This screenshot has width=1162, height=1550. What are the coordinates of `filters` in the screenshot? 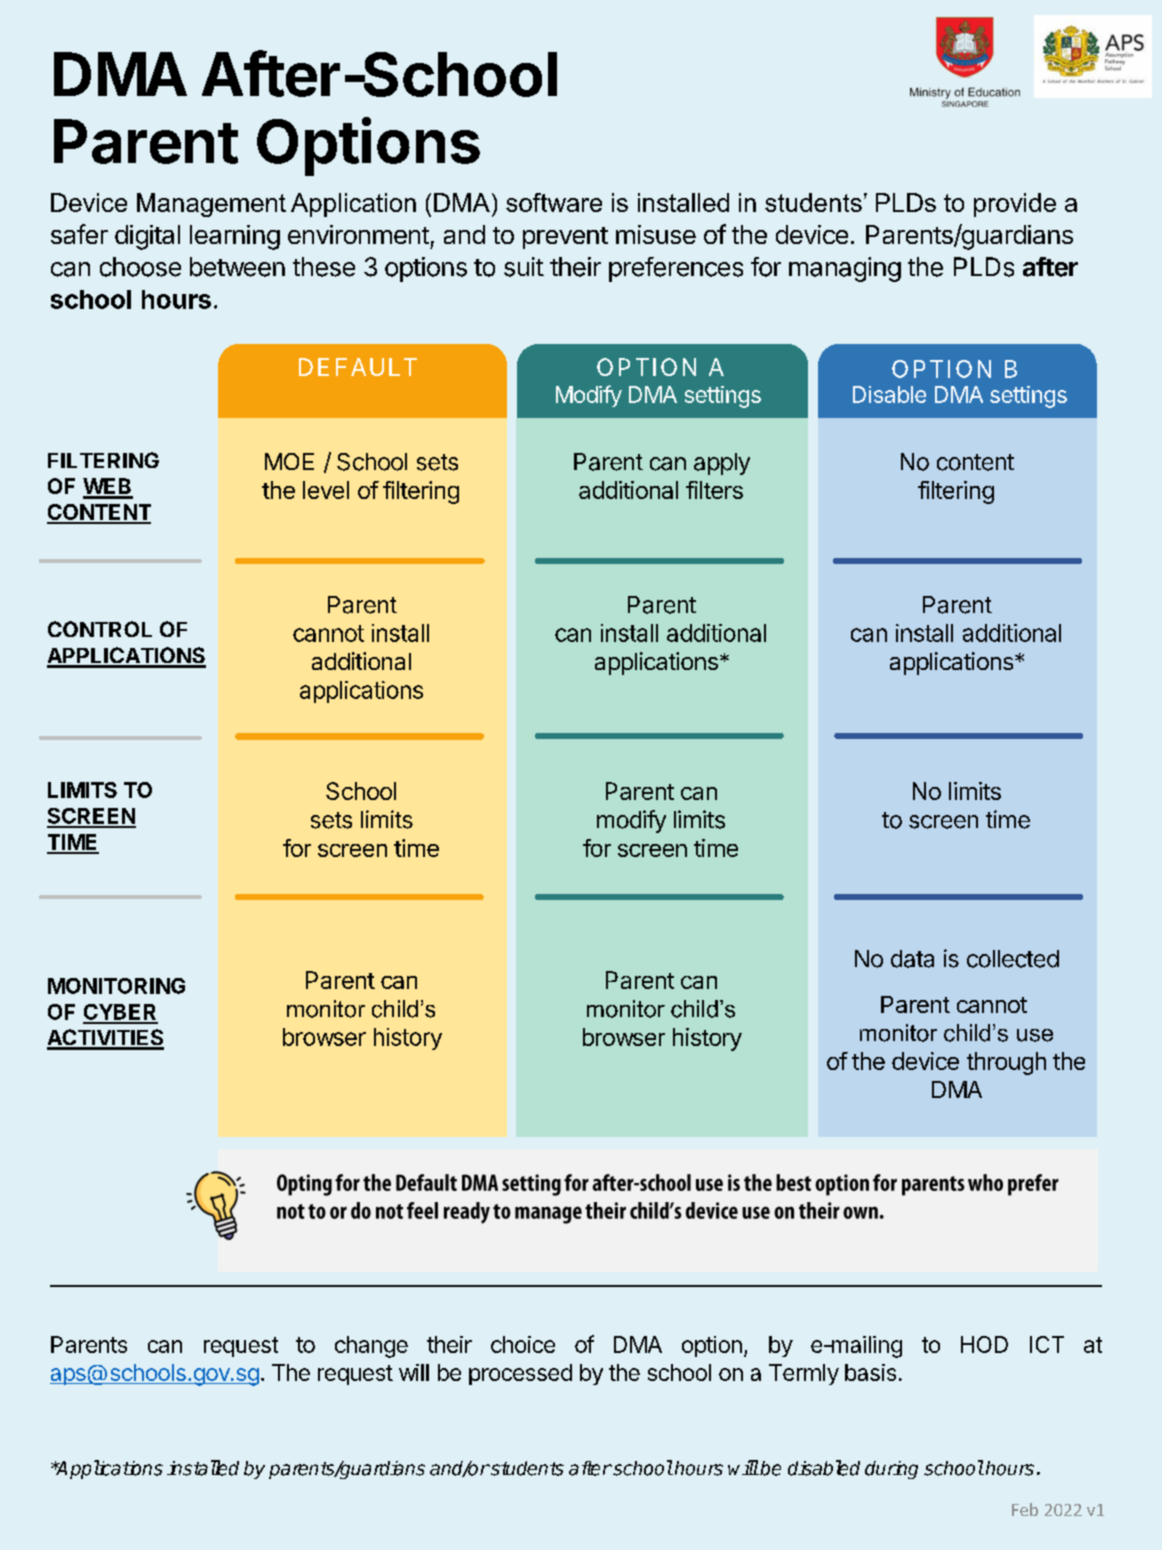 It's located at (714, 490).
